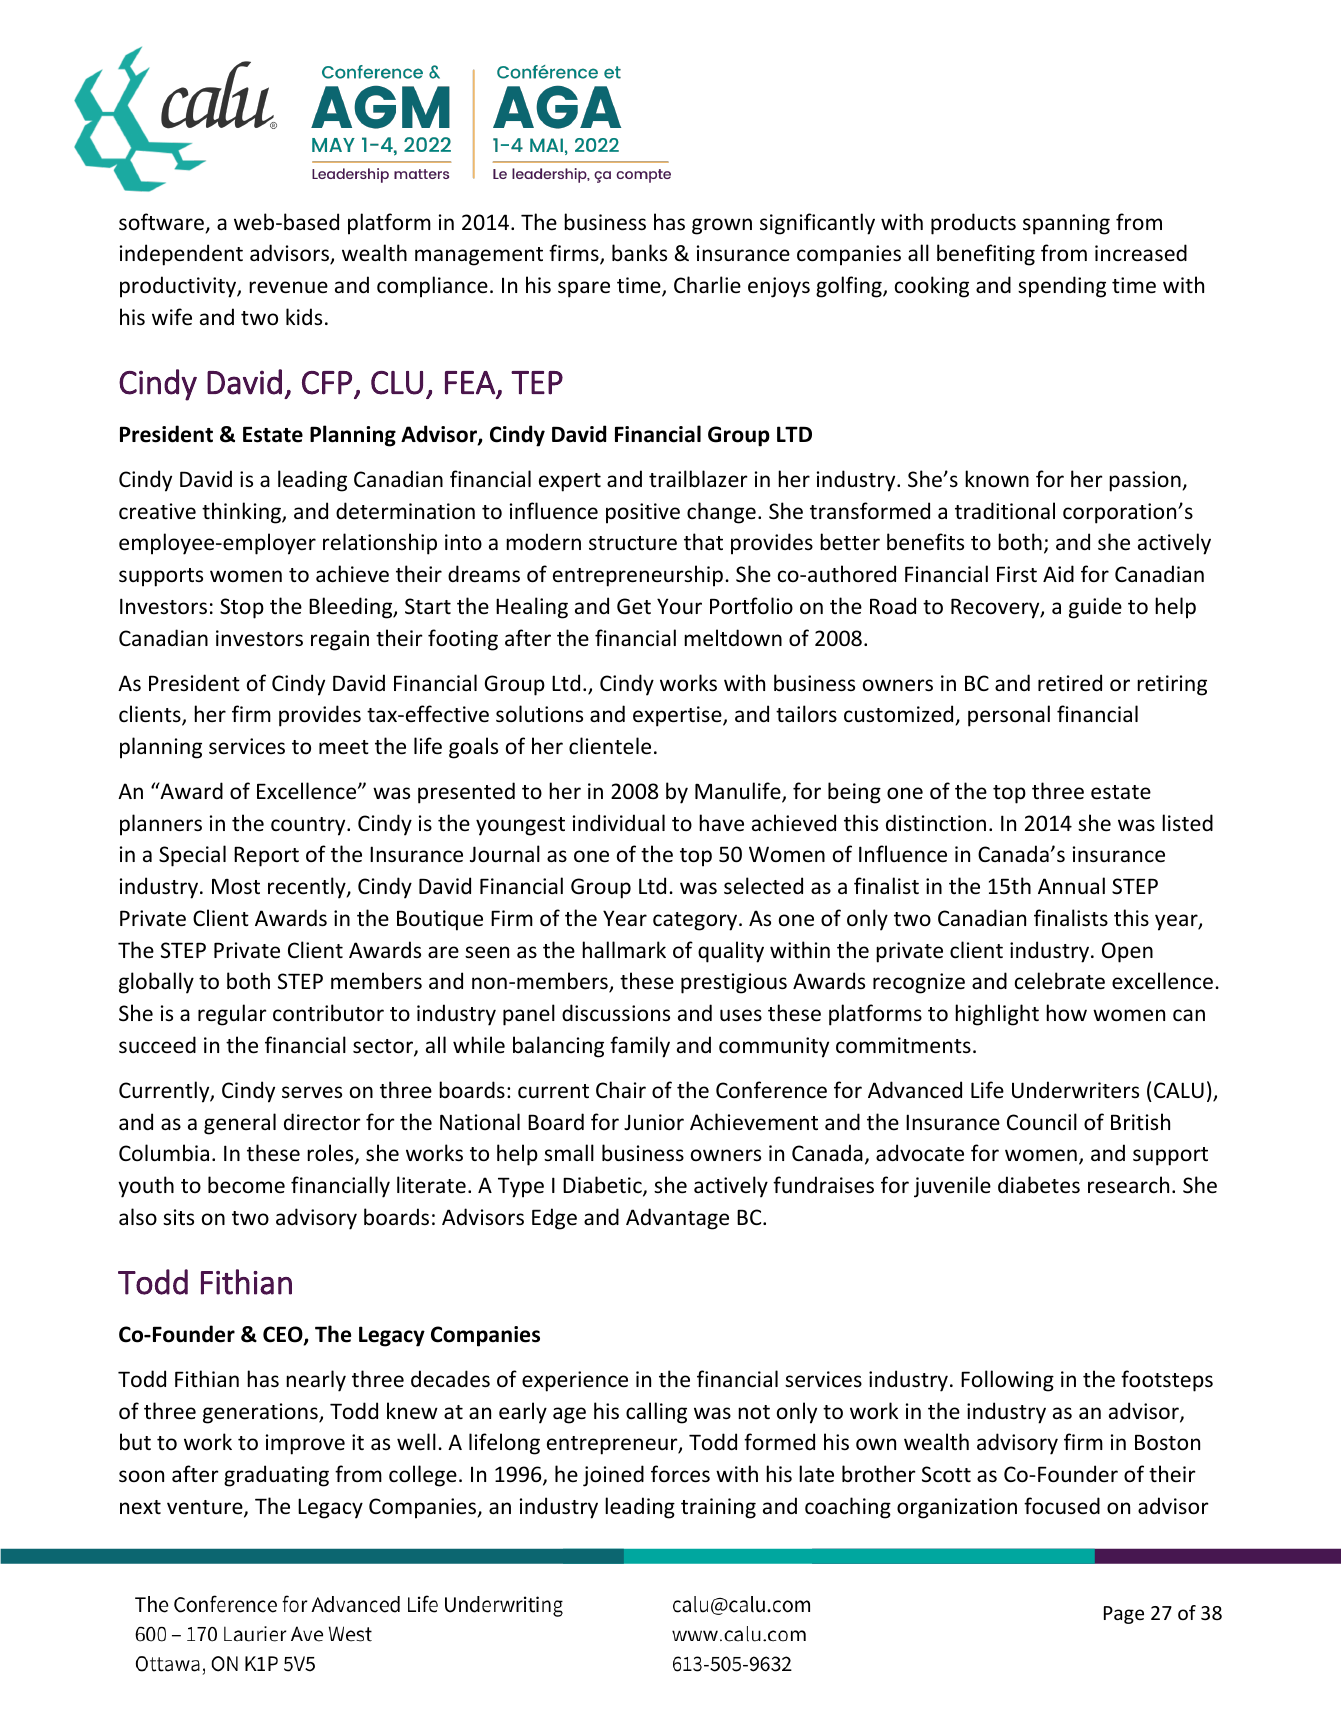  What do you see at coordinates (1039, 1185) in the screenshot?
I see `diabetes` at bounding box center [1039, 1185].
